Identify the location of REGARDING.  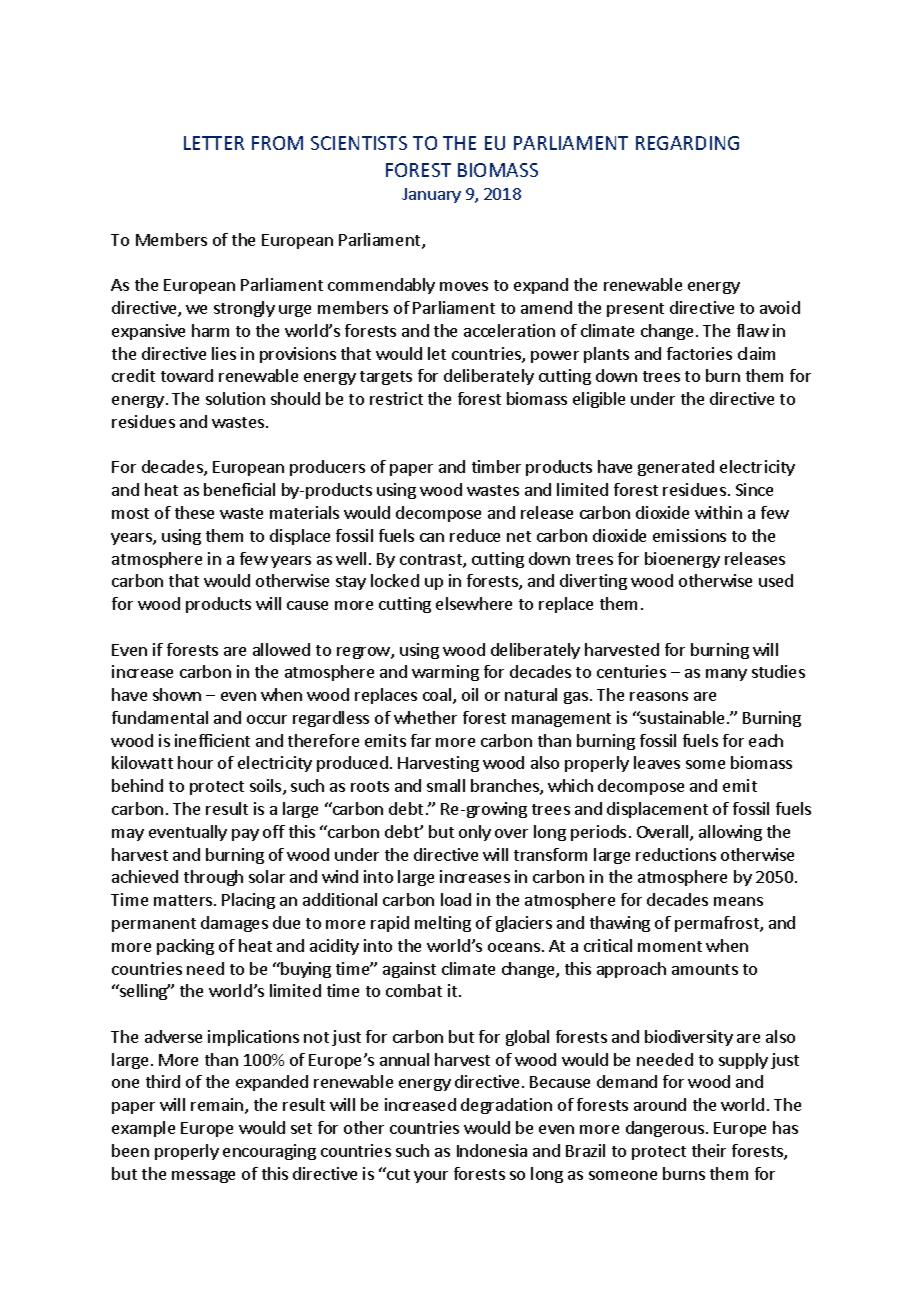
(687, 143).
